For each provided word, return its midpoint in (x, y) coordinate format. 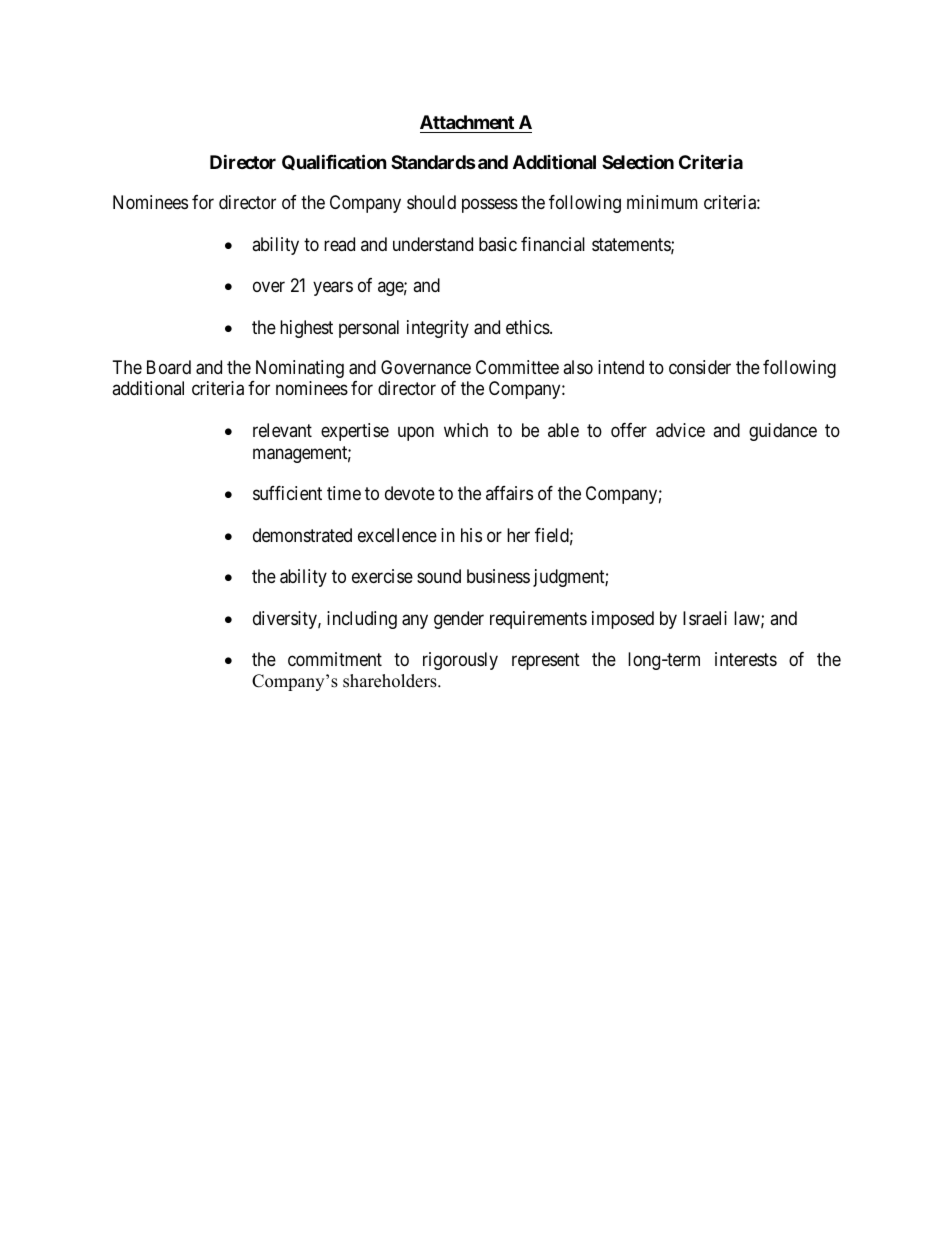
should (431, 202)
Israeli (705, 618)
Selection (638, 162)
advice (680, 430)
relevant (282, 430)
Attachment (467, 122)
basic (498, 244)
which (466, 430)
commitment (335, 659)
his (471, 535)
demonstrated (302, 535)
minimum (662, 202)
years (333, 289)
